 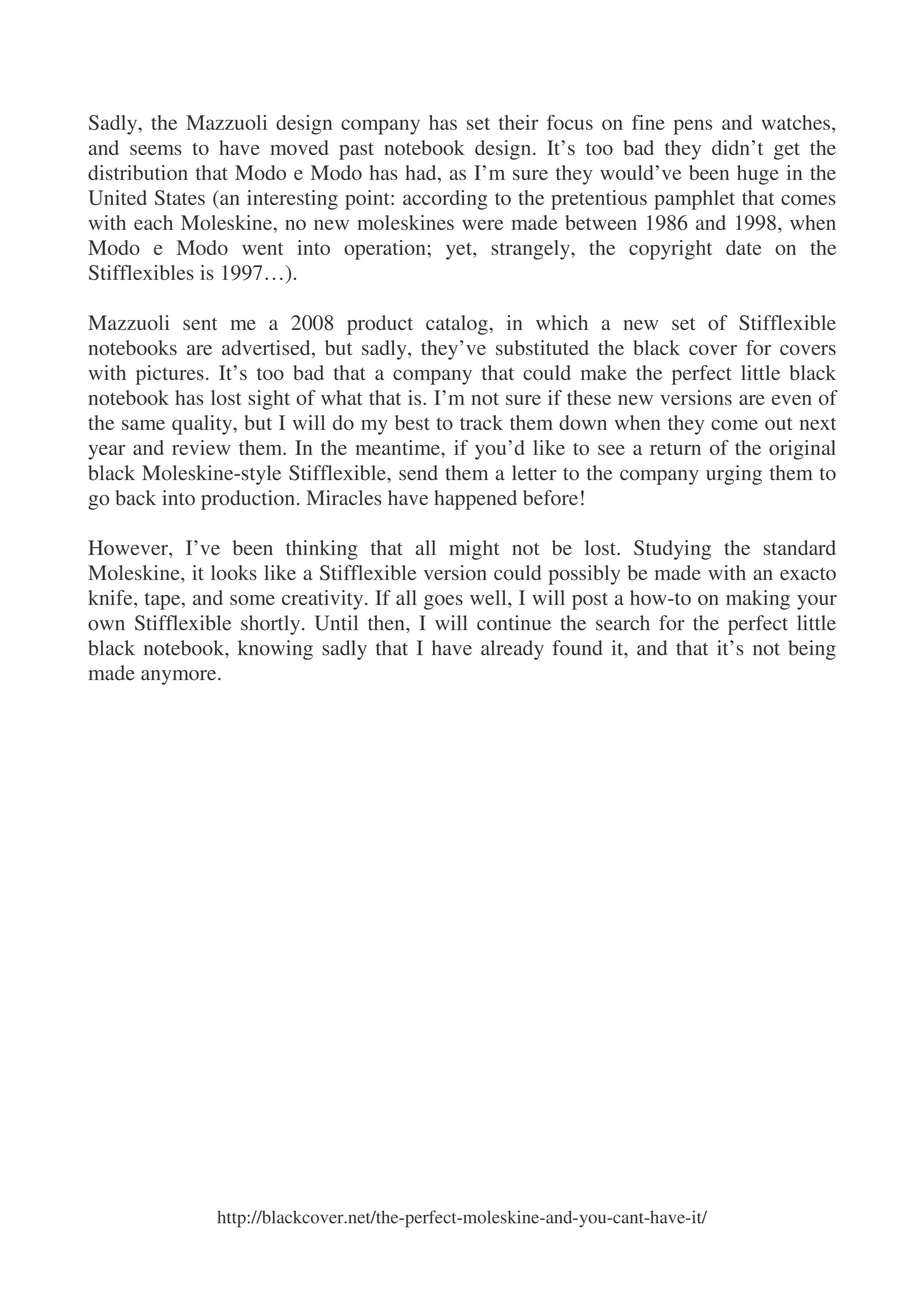 I want to click on their, so click(x=518, y=122).
